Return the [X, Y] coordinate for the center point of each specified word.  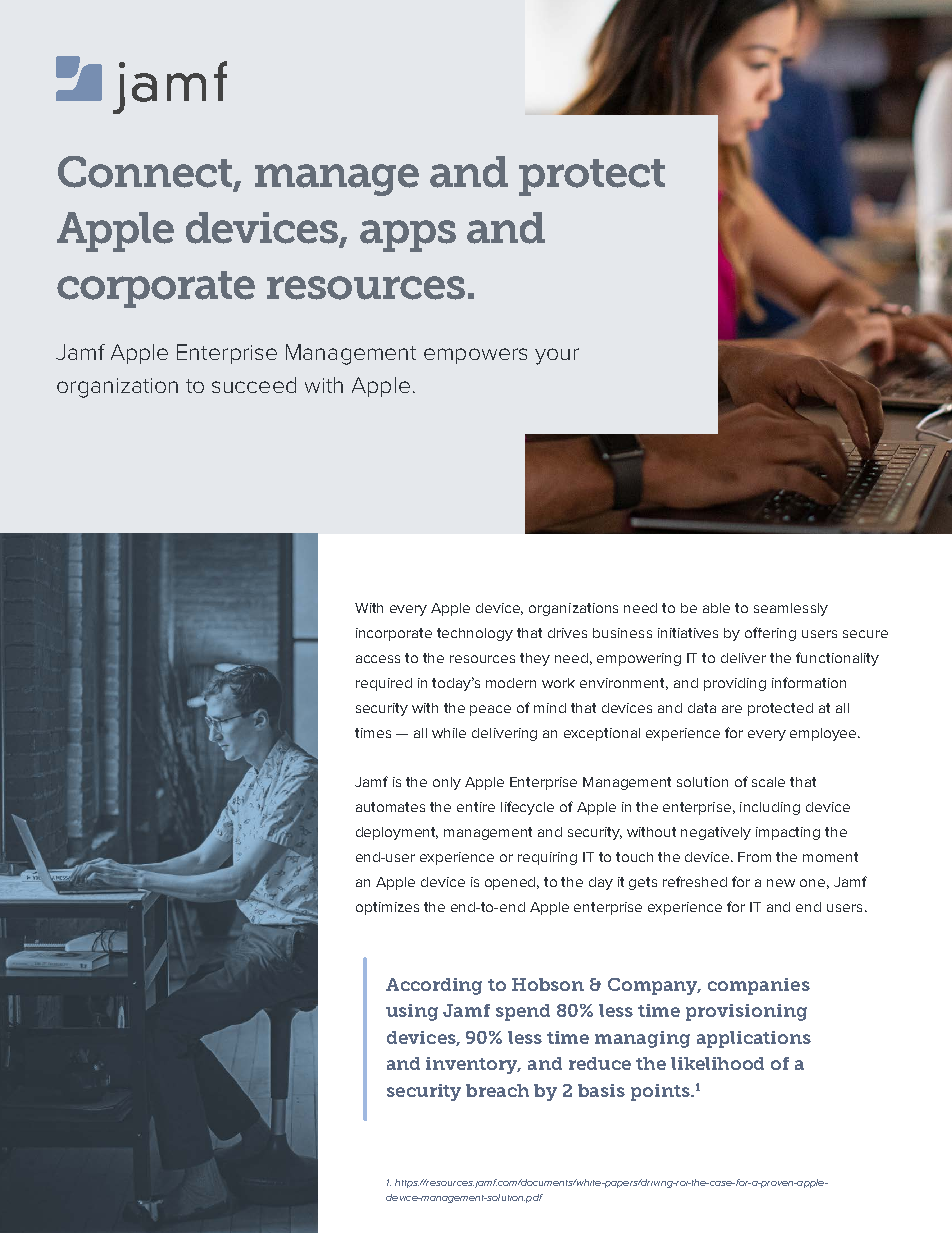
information [809, 682]
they [535, 659]
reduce [600, 1063]
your [557, 356]
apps [408, 236]
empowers [475, 356]
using [412, 1012]
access [378, 659]
